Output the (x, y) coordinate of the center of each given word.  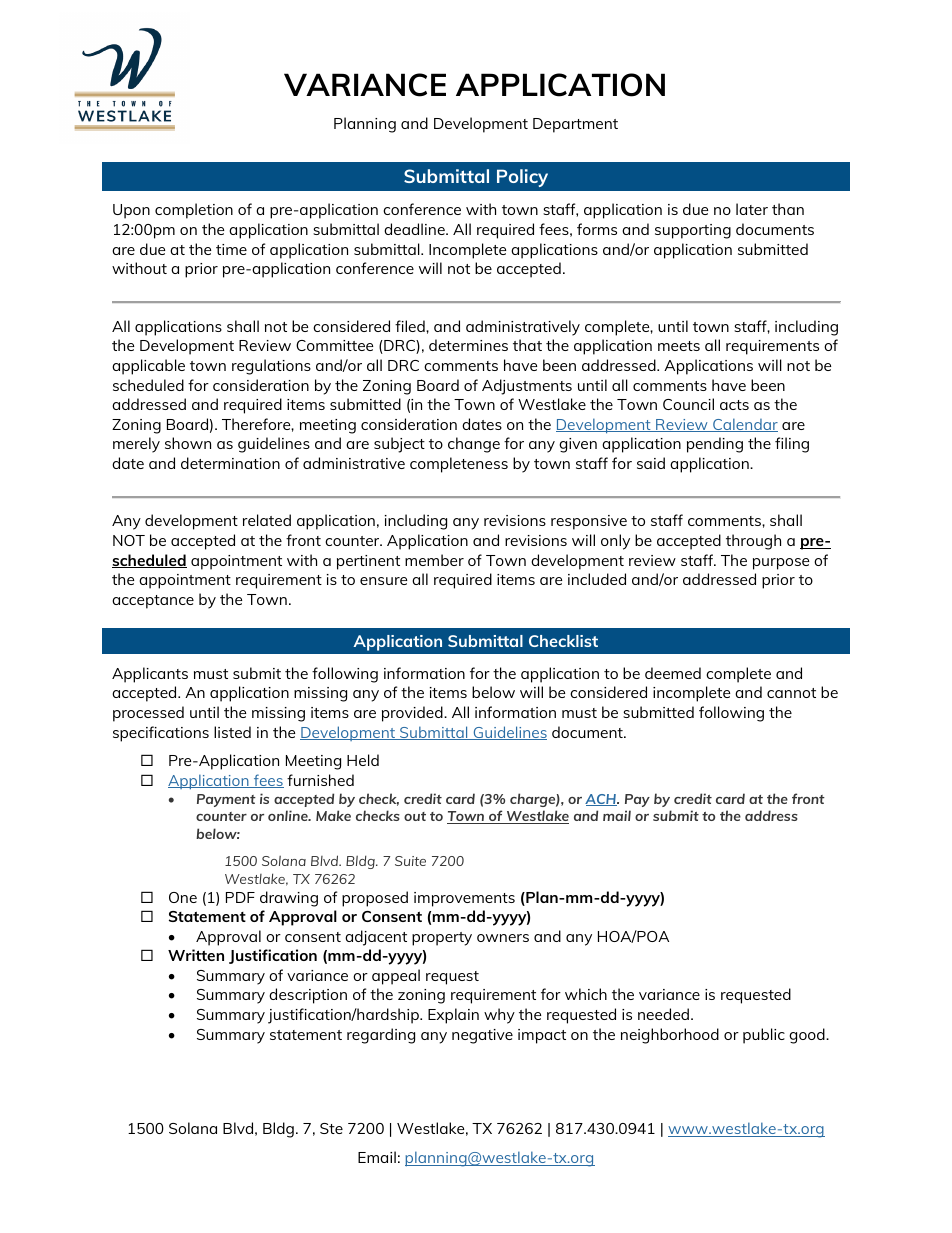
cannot (791, 693)
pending (715, 445)
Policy (522, 178)
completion (194, 211)
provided (413, 714)
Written (196, 955)
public (764, 1036)
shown (188, 443)
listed (232, 732)
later (752, 209)
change (474, 445)
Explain (453, 1016)
